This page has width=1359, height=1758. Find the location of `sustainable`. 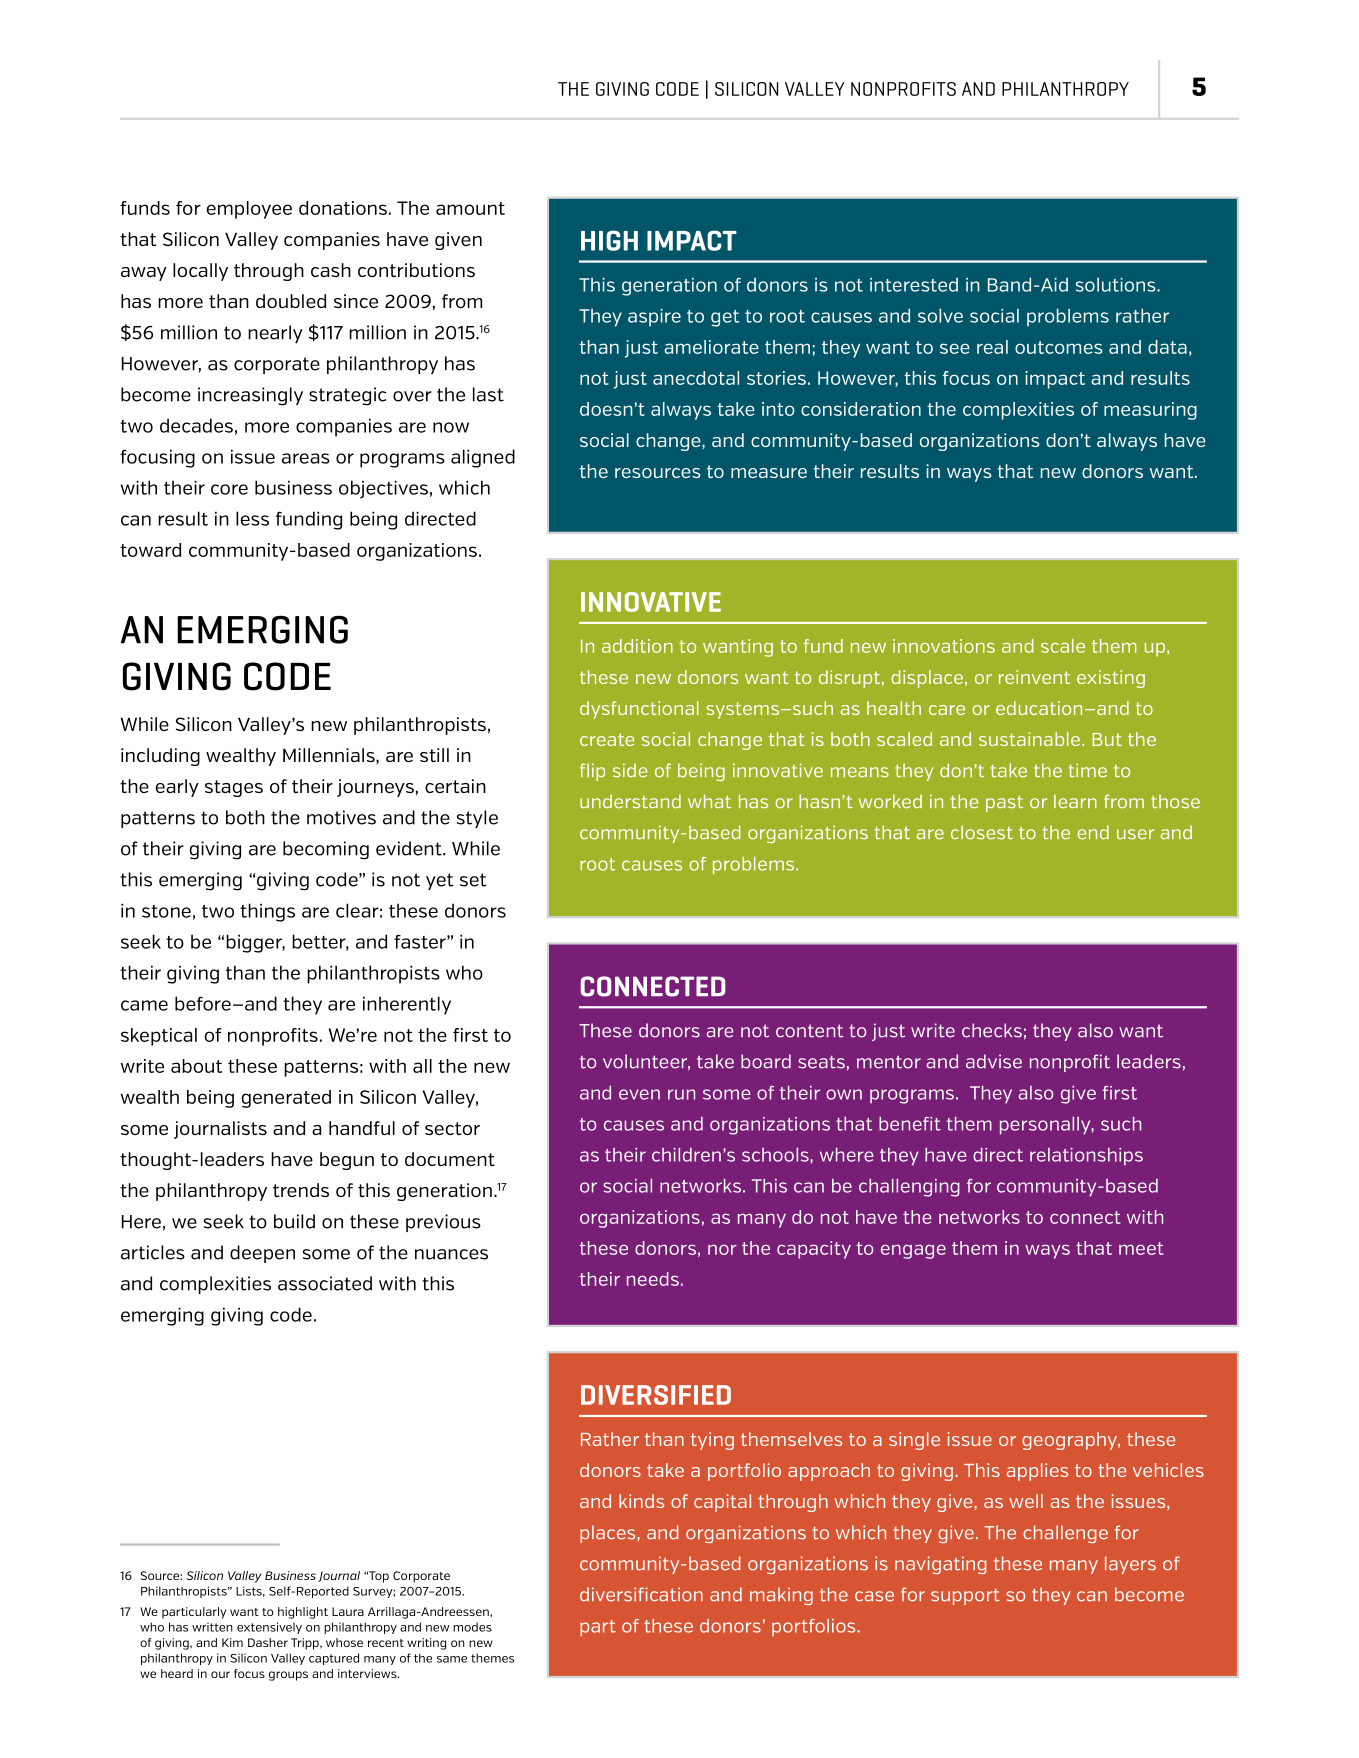

sustainable is located at coordinates (1029, 739).
